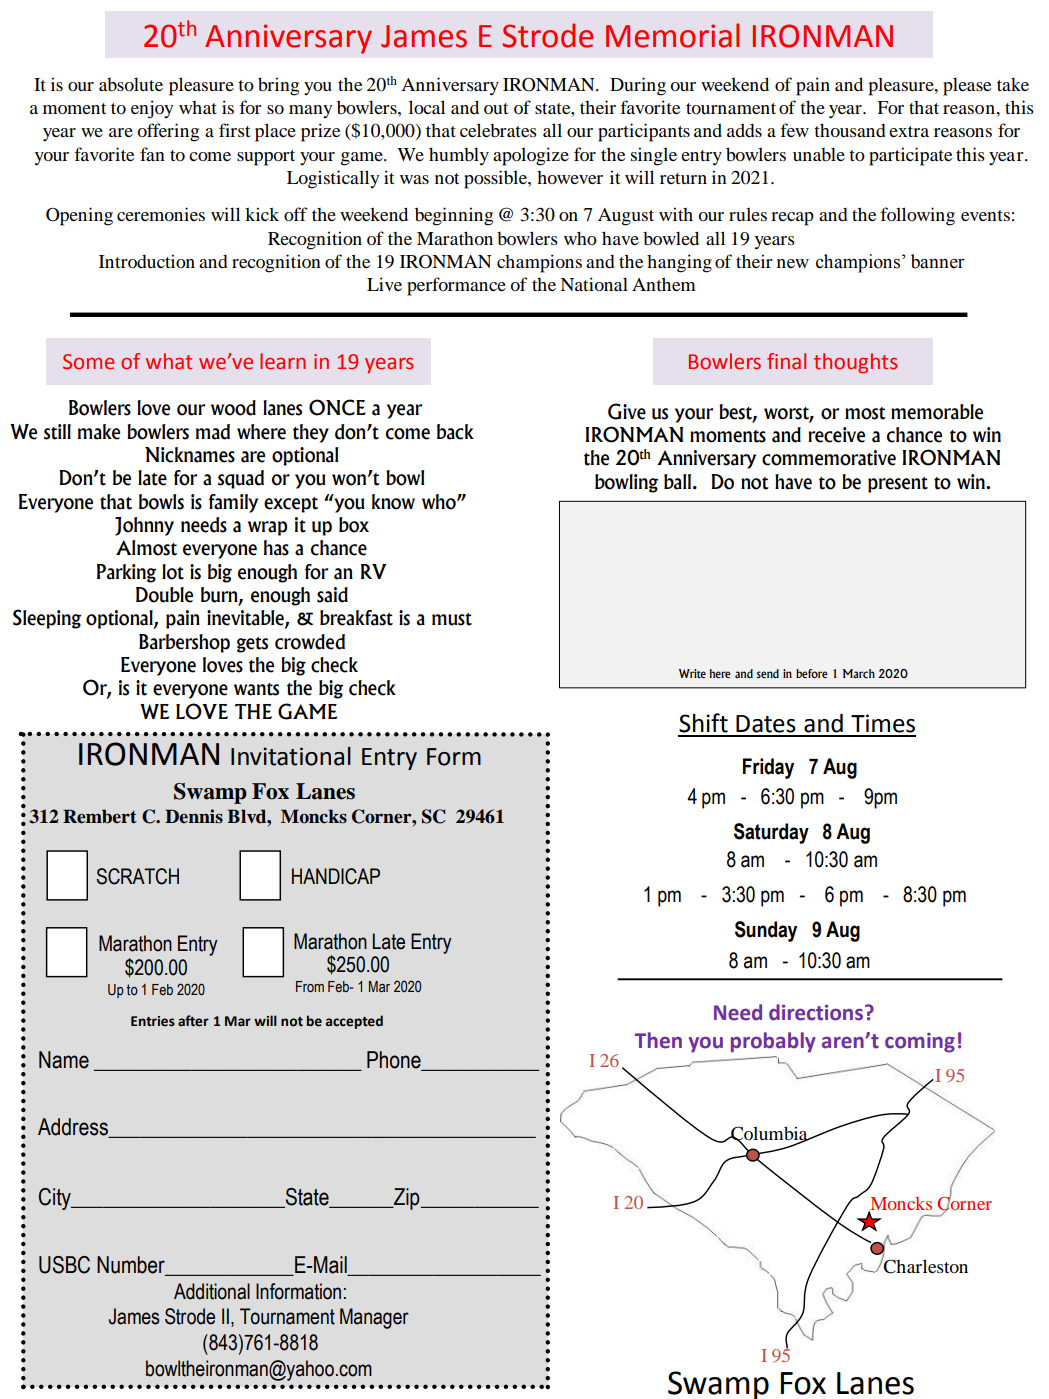  What do you see at coordinates (452, 619) in the screenshot?
I see `must` at bounding box center [452, 619].
